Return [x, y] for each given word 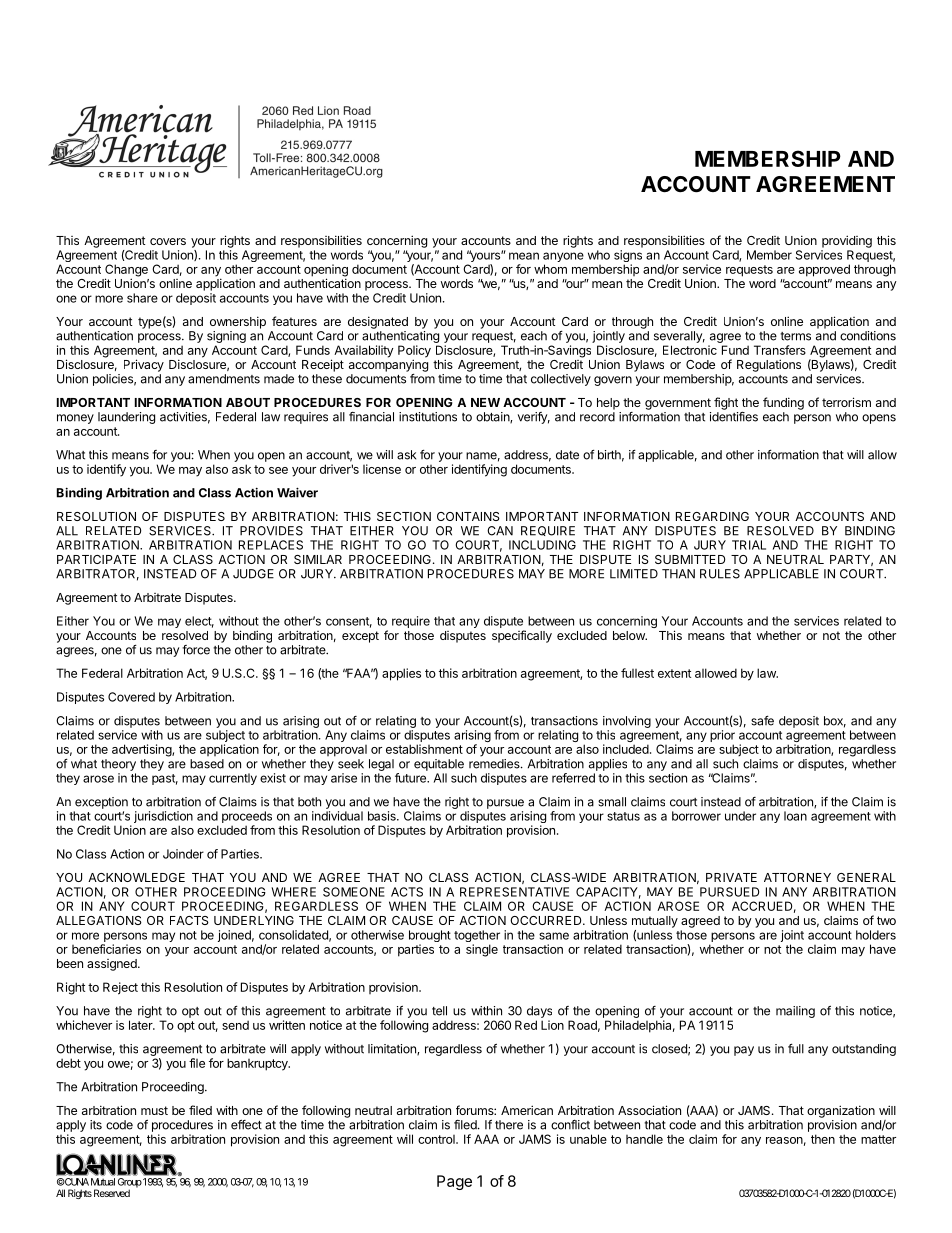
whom [550, 269]
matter [878, 1139]
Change [126, 271]
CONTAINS [468, 516]
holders [876, 935]
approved [824, 270]
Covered [131, 697]
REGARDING [712, 516]
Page [454, 1182]
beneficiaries [106, 949]
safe [762, 721]
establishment [424, 749]
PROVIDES [271, 531]
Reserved [112, 1193]
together [477, 937]
